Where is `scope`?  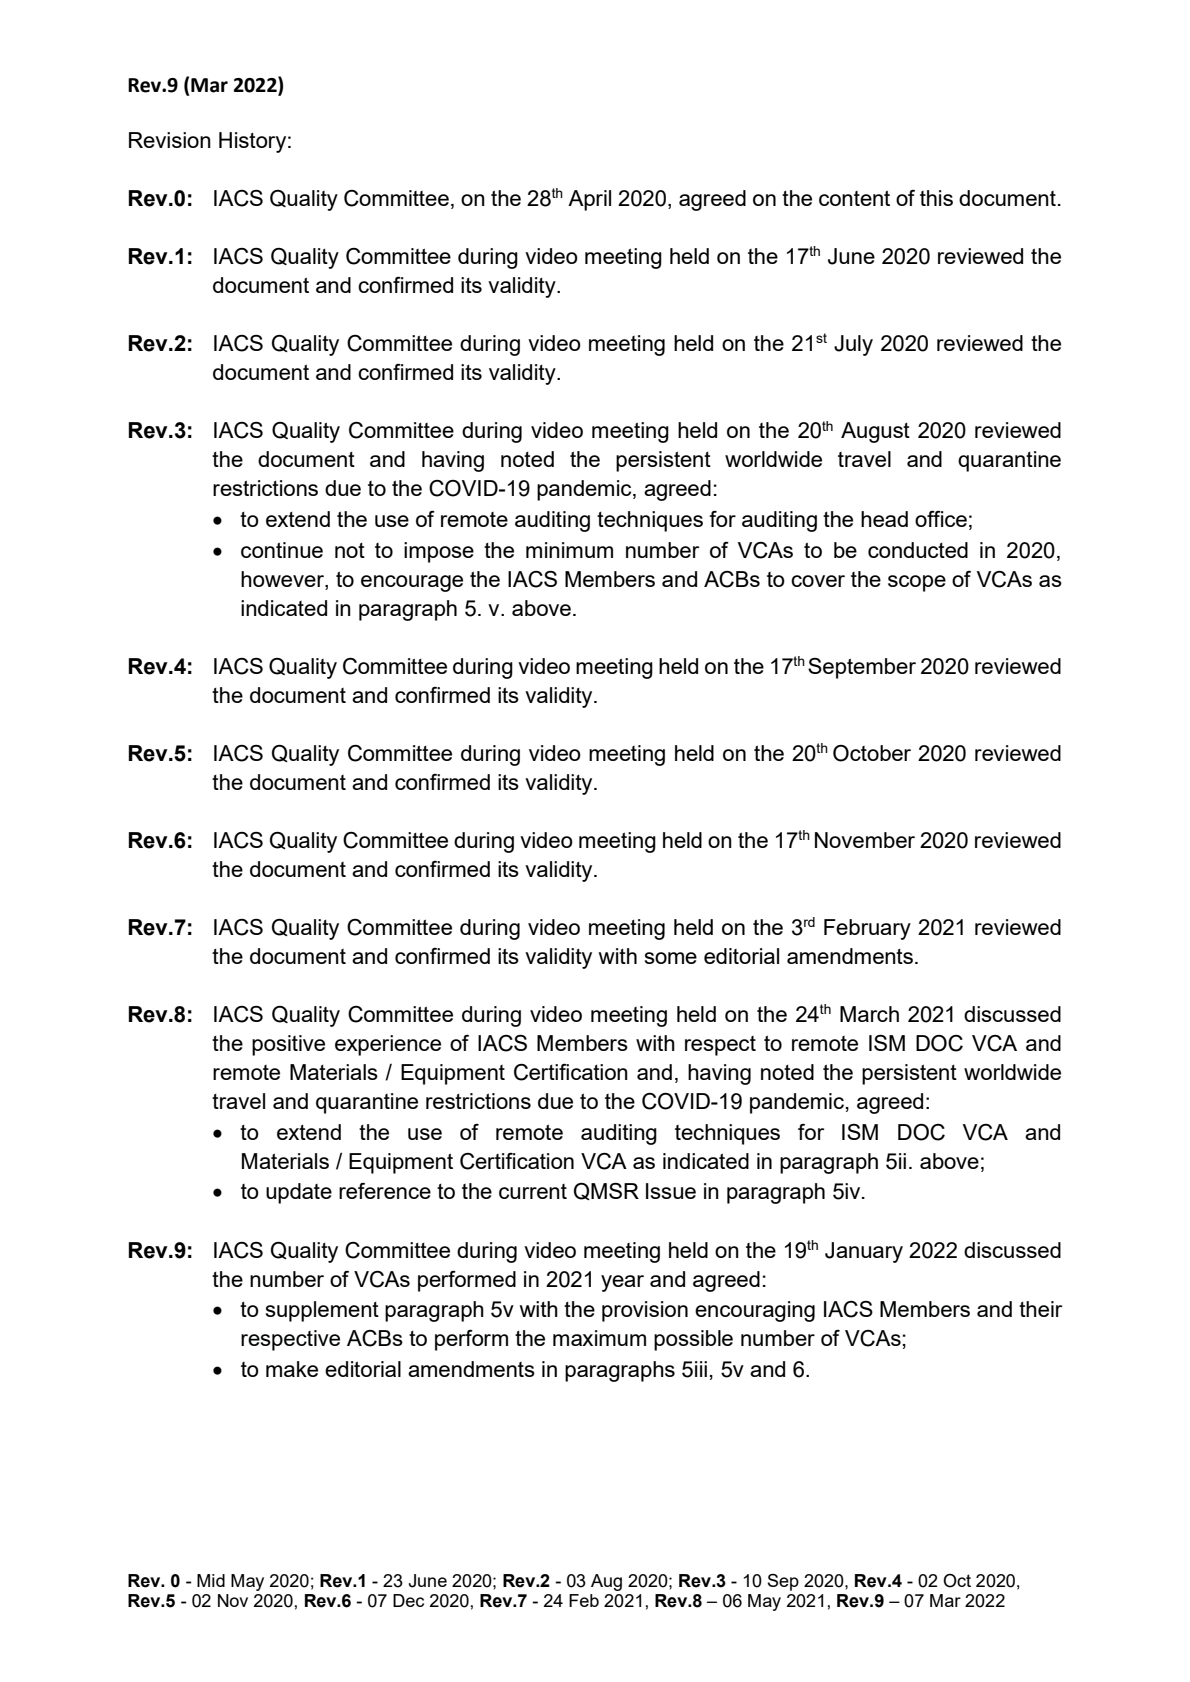 scope is located at coordinates (917, 583).
